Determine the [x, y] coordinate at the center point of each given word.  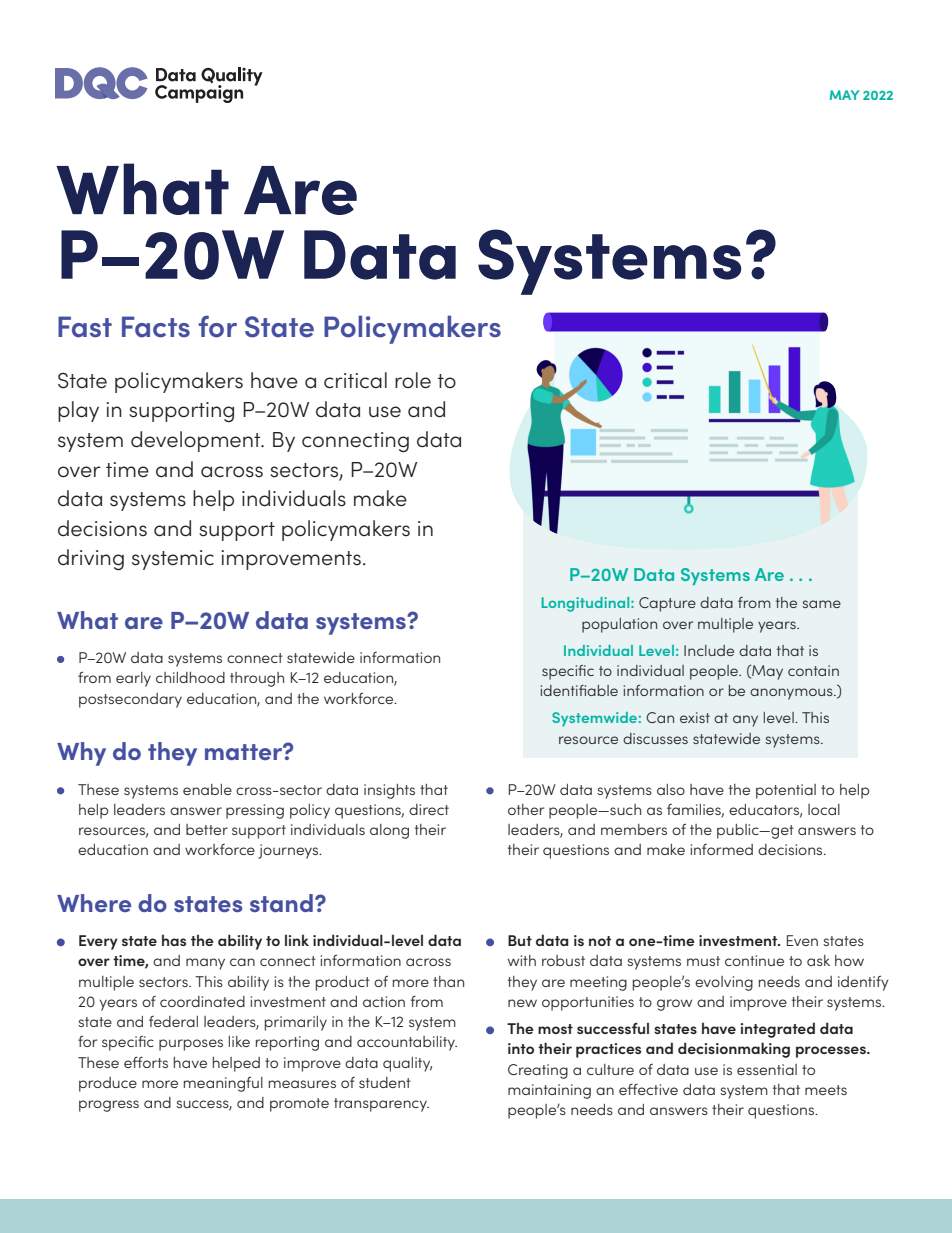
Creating [538, 1071]
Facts [156, 327]
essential [767, 1069]
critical [355, 380]
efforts [146, 1062]
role [413, 380]
